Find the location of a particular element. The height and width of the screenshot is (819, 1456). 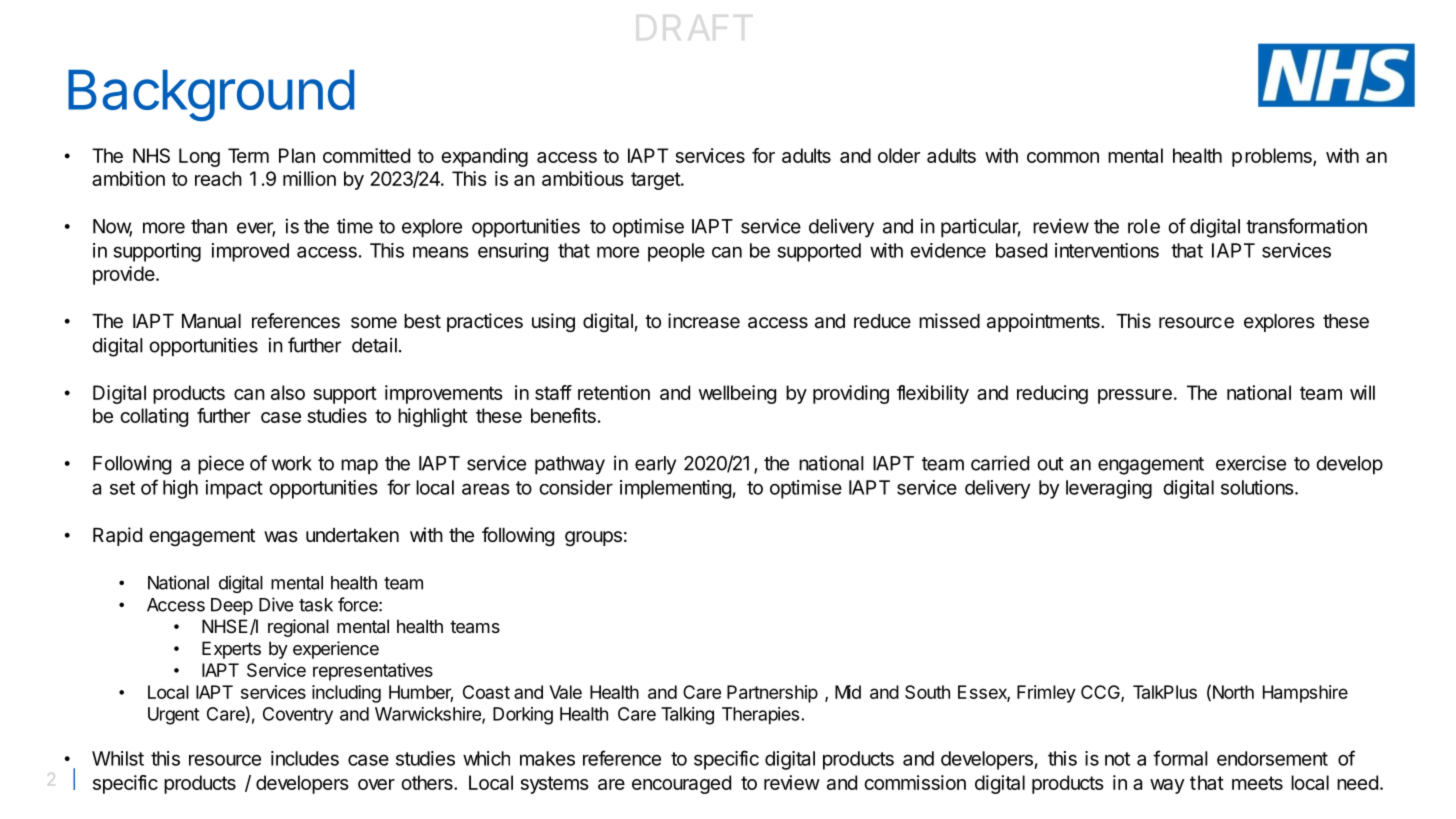

Partnership is located at coordinates (772, 694).
